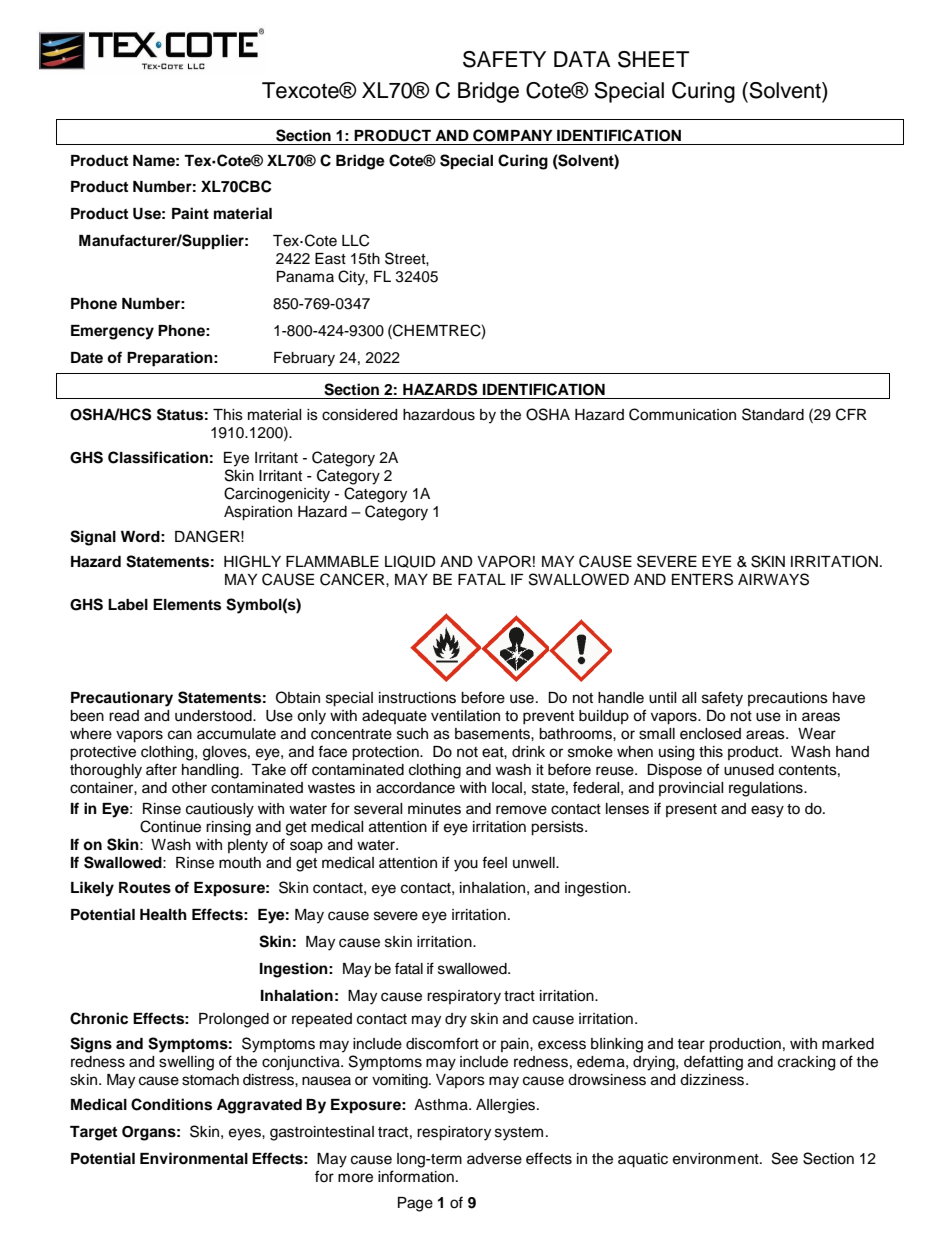 The image size is (952, 1233). What do you see at coordinates (187, 605) in the document?
I see `Elements` at bounding box center [187, 605].
